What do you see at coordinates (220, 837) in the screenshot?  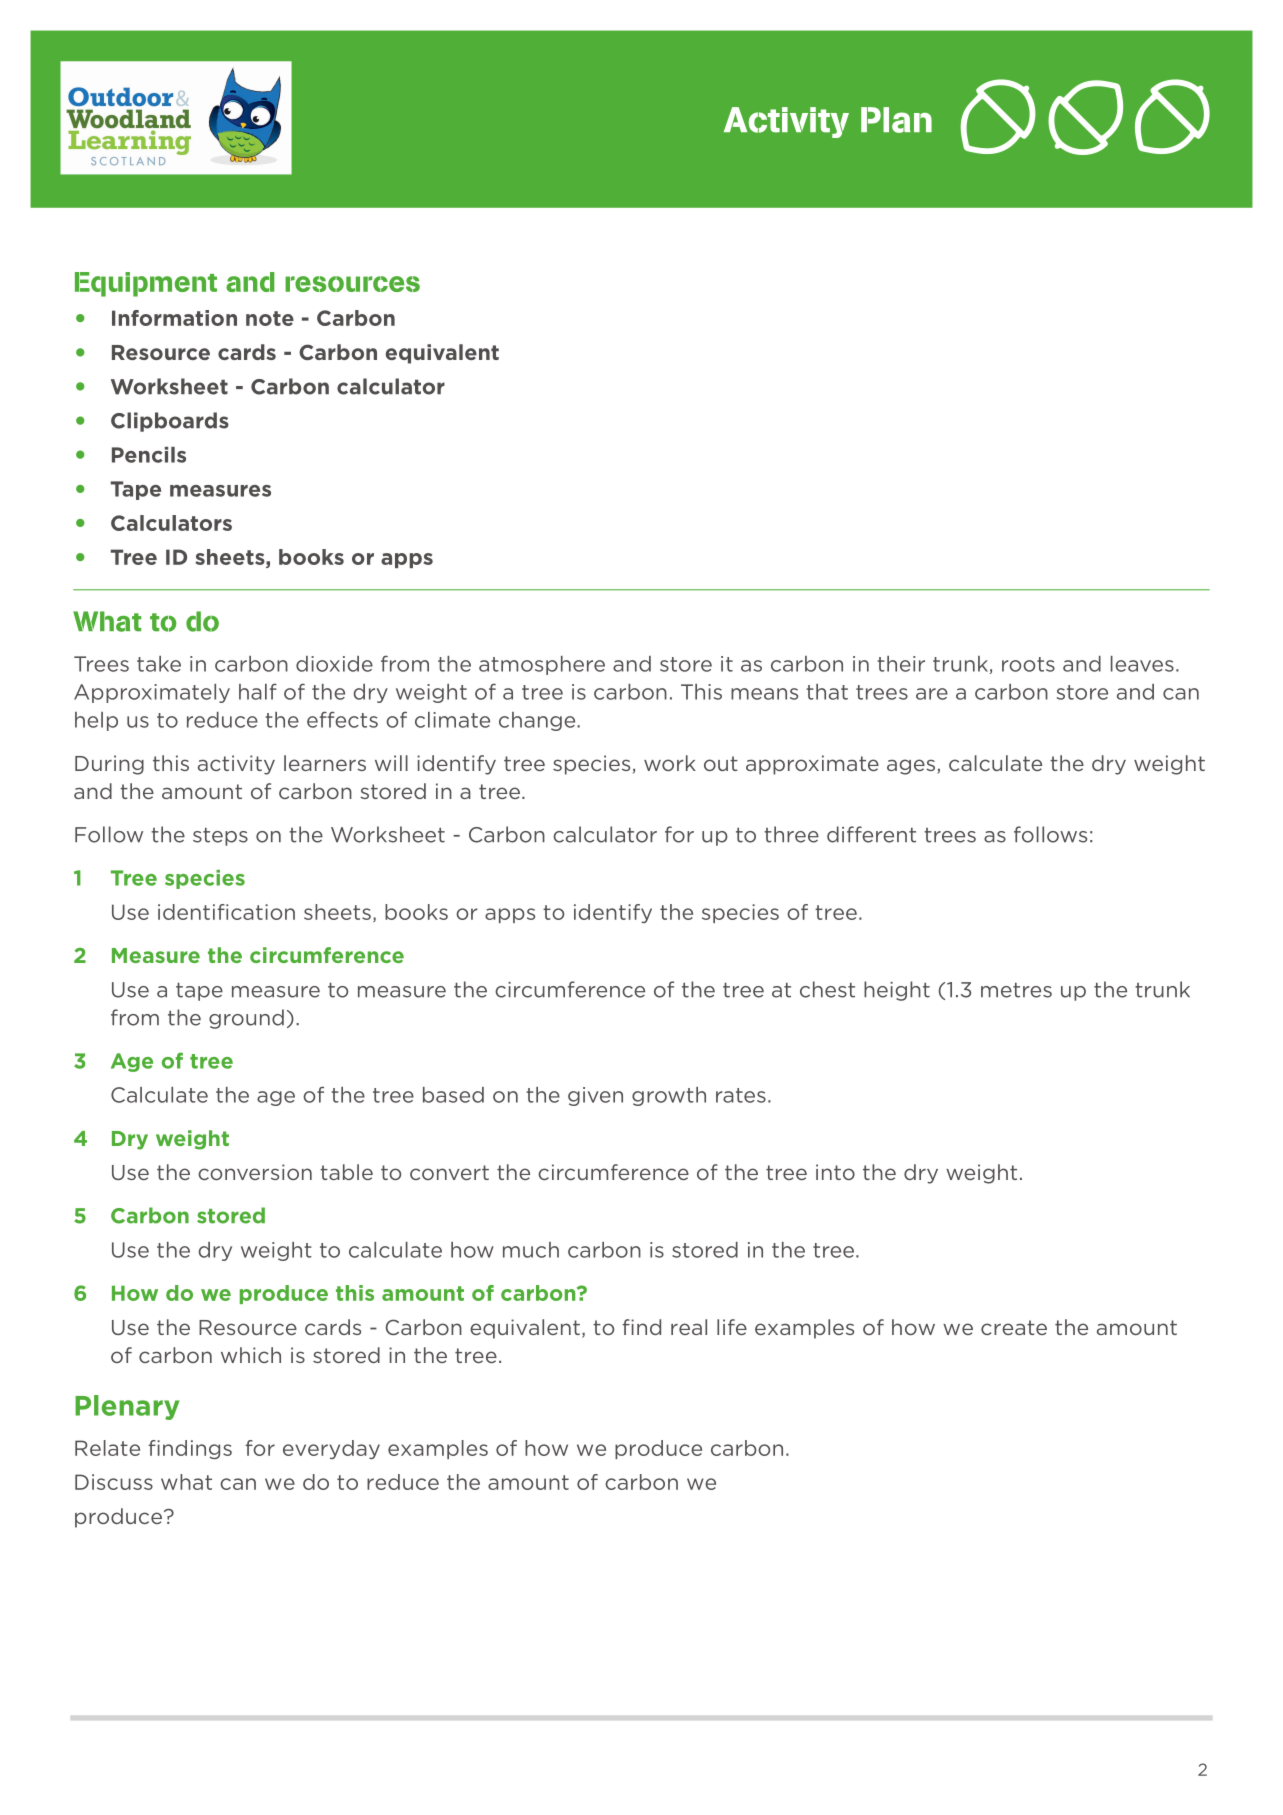 I see `steps` at bounding box center [220, 837].
